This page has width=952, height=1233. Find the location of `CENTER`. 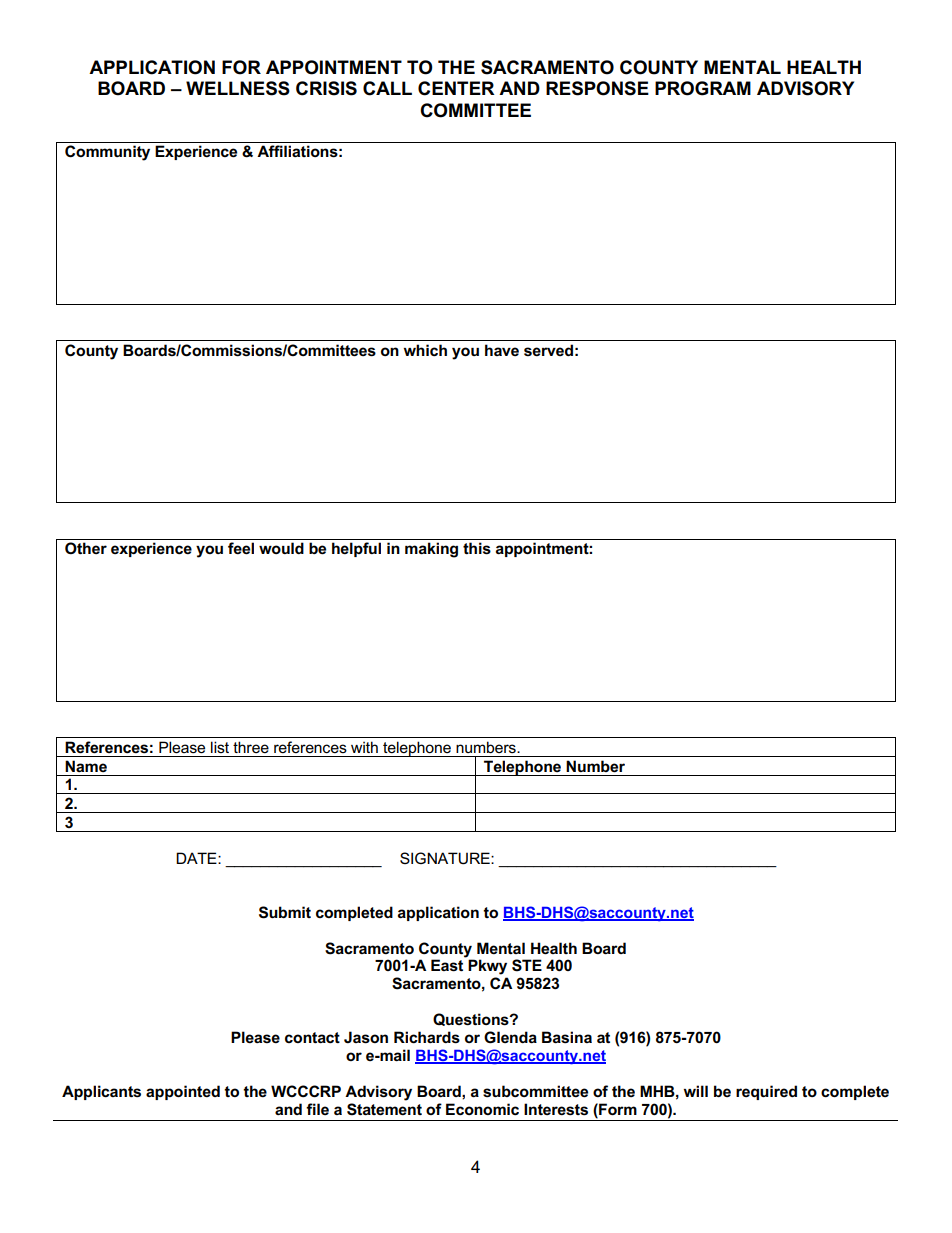

CENTER is located at coordinates (456, 88).
